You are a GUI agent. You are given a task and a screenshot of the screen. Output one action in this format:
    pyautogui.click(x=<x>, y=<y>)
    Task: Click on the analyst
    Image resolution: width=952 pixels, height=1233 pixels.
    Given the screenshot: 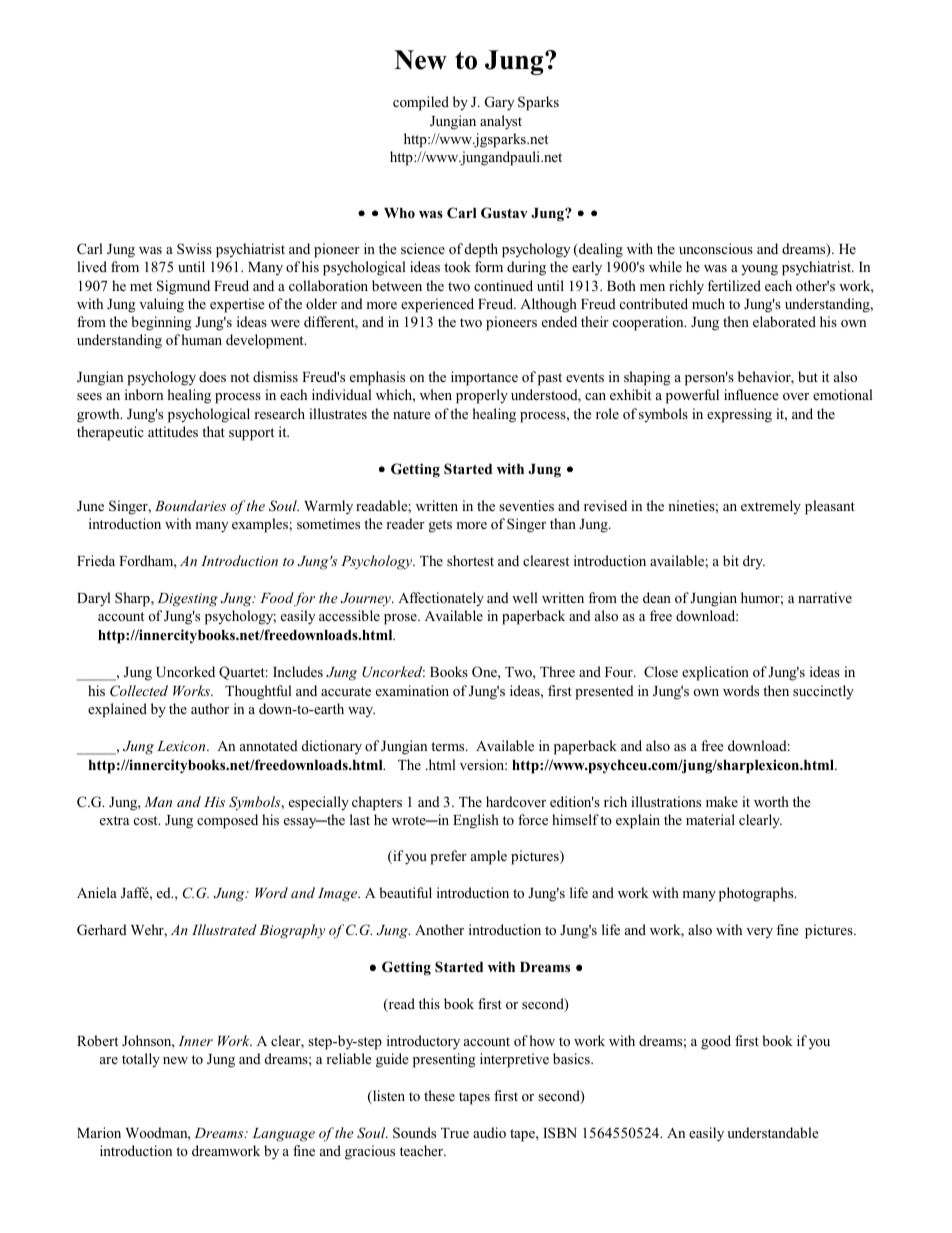 What is the action you would take?
    pyautogui.click(x=501, y=122)
